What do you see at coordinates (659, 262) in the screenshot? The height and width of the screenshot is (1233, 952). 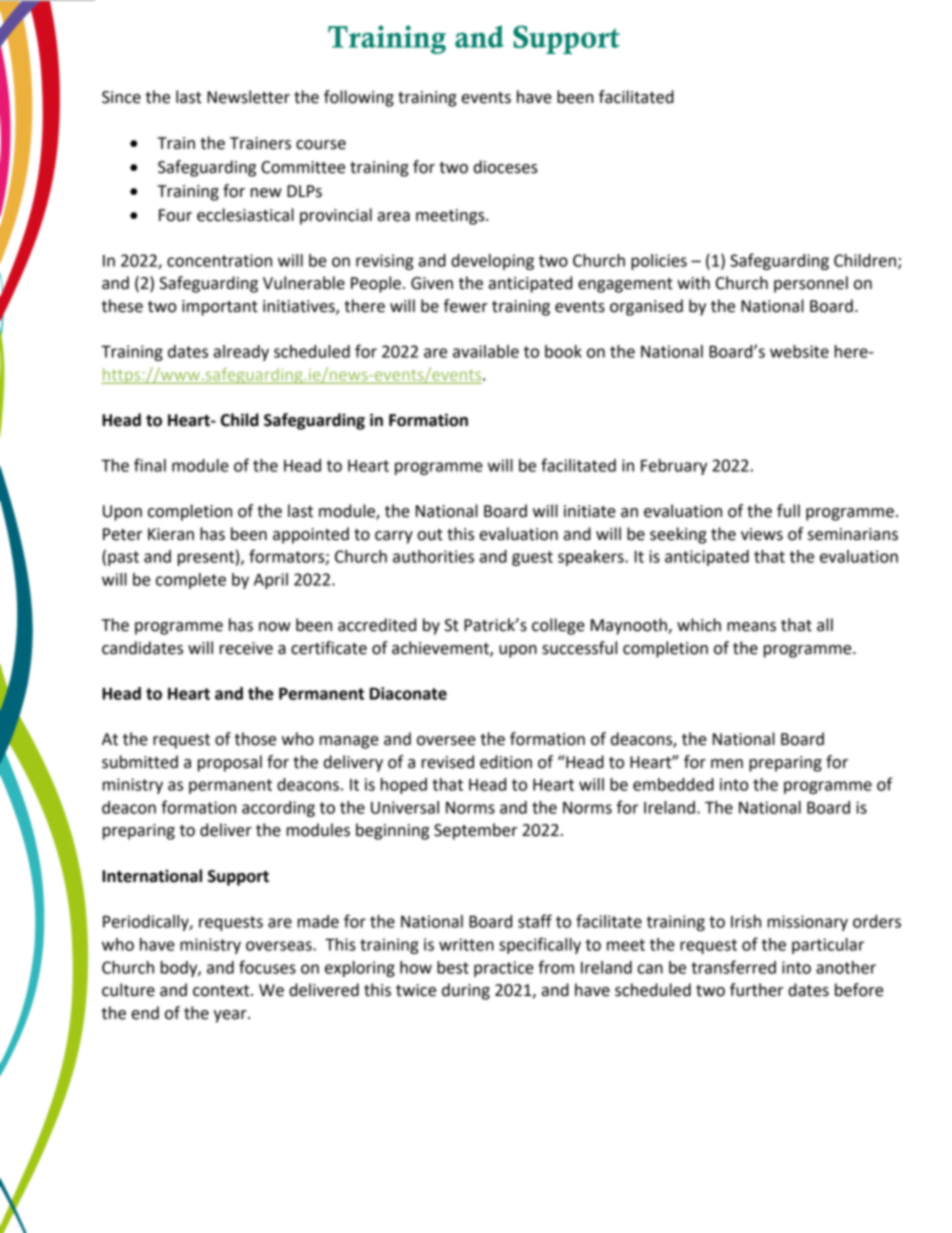 I see `policies` at bounding box center [659, 262].
